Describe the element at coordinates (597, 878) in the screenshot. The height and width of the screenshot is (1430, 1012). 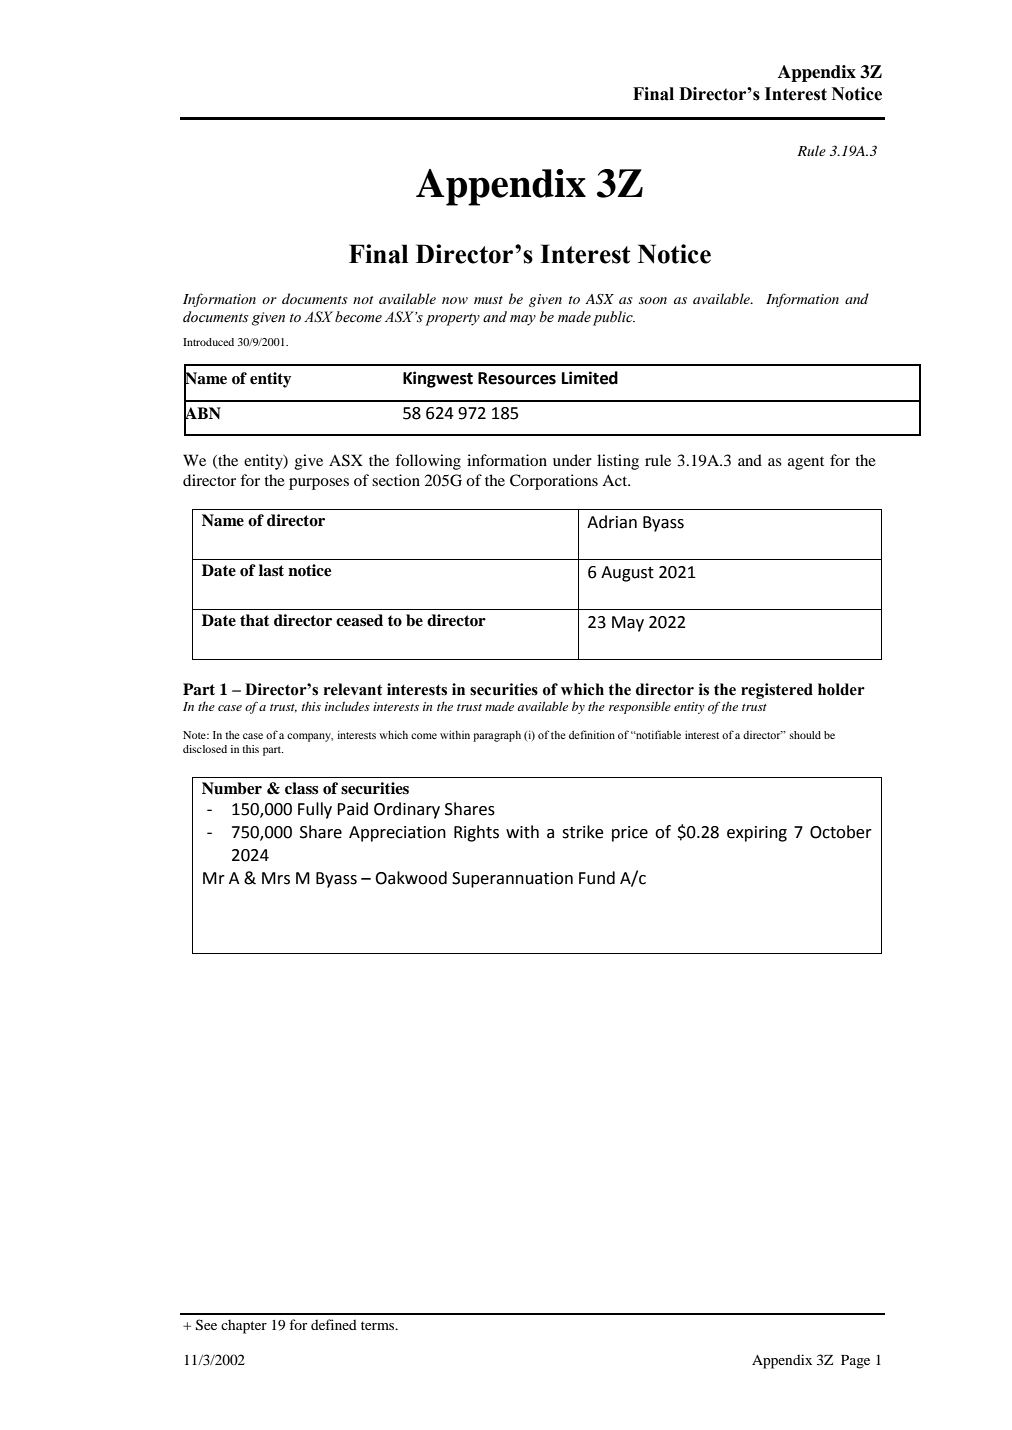
I see `Fund` at that location.
